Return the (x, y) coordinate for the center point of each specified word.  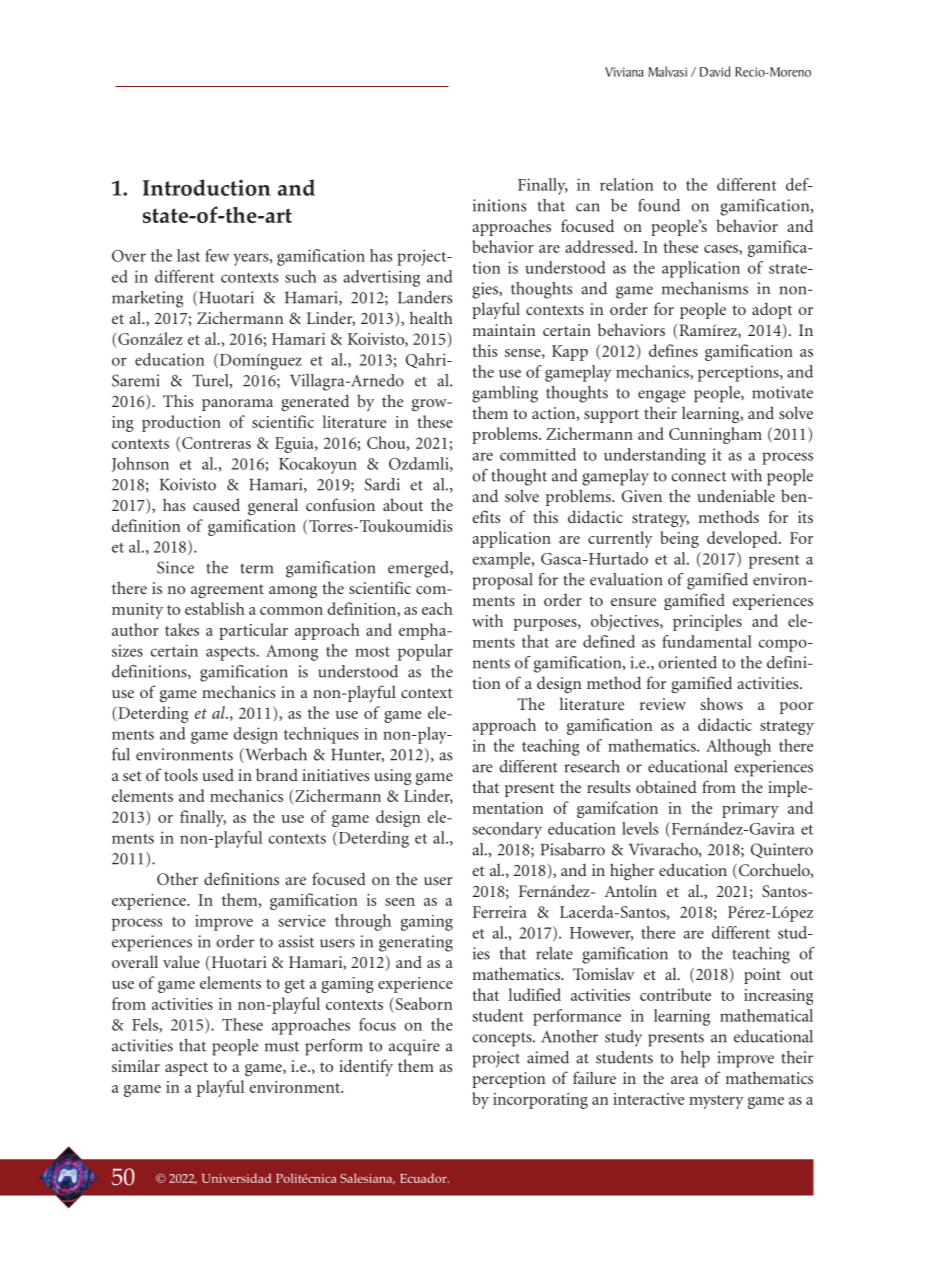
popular (425, 652)
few (217, 255)
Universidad (236, 1178)
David (715, 71)
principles (707, 622)
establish (215, 608)
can (588, 207)
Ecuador (424, 1178)
